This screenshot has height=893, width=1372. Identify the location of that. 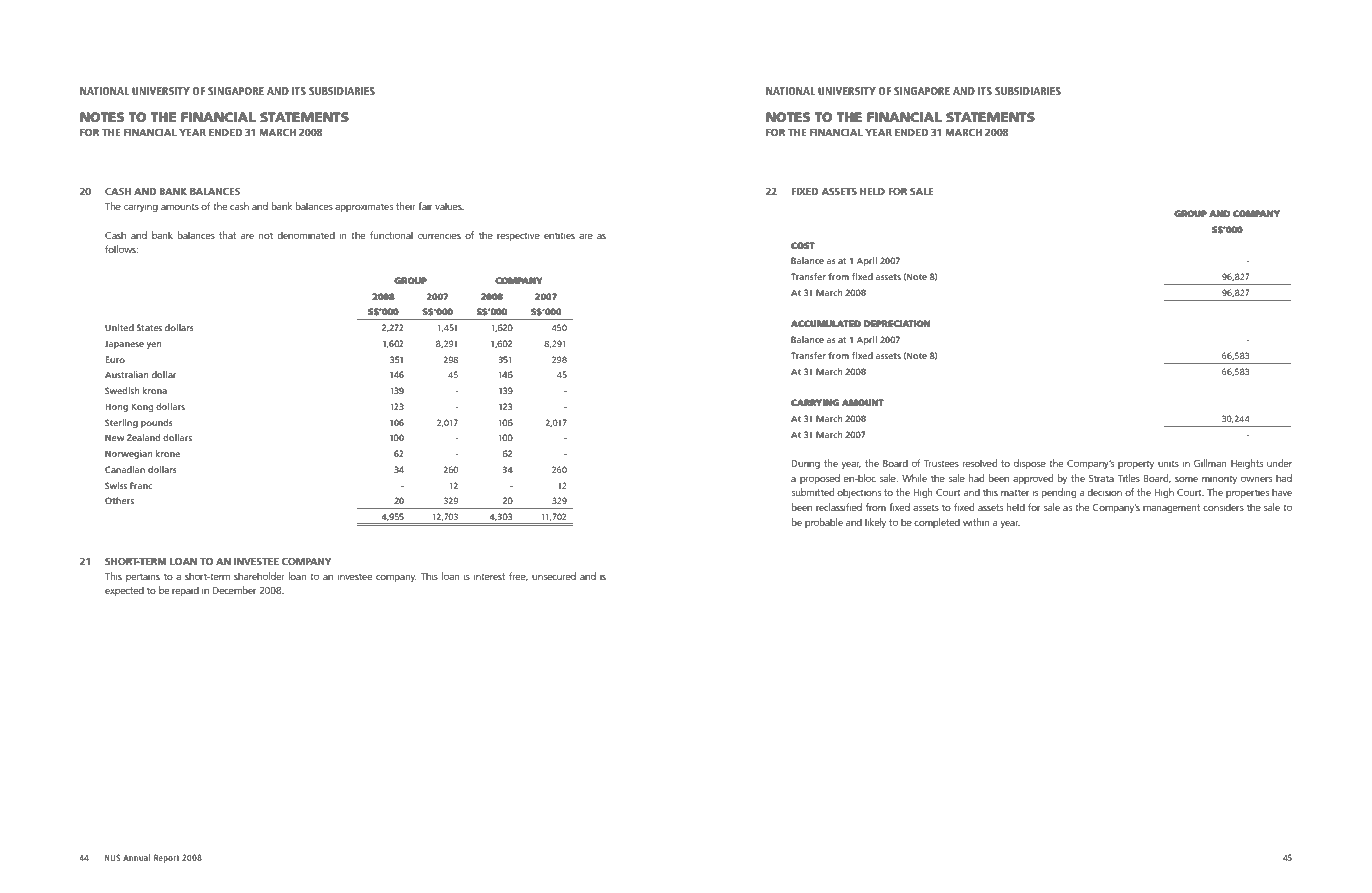
(227, 235).
